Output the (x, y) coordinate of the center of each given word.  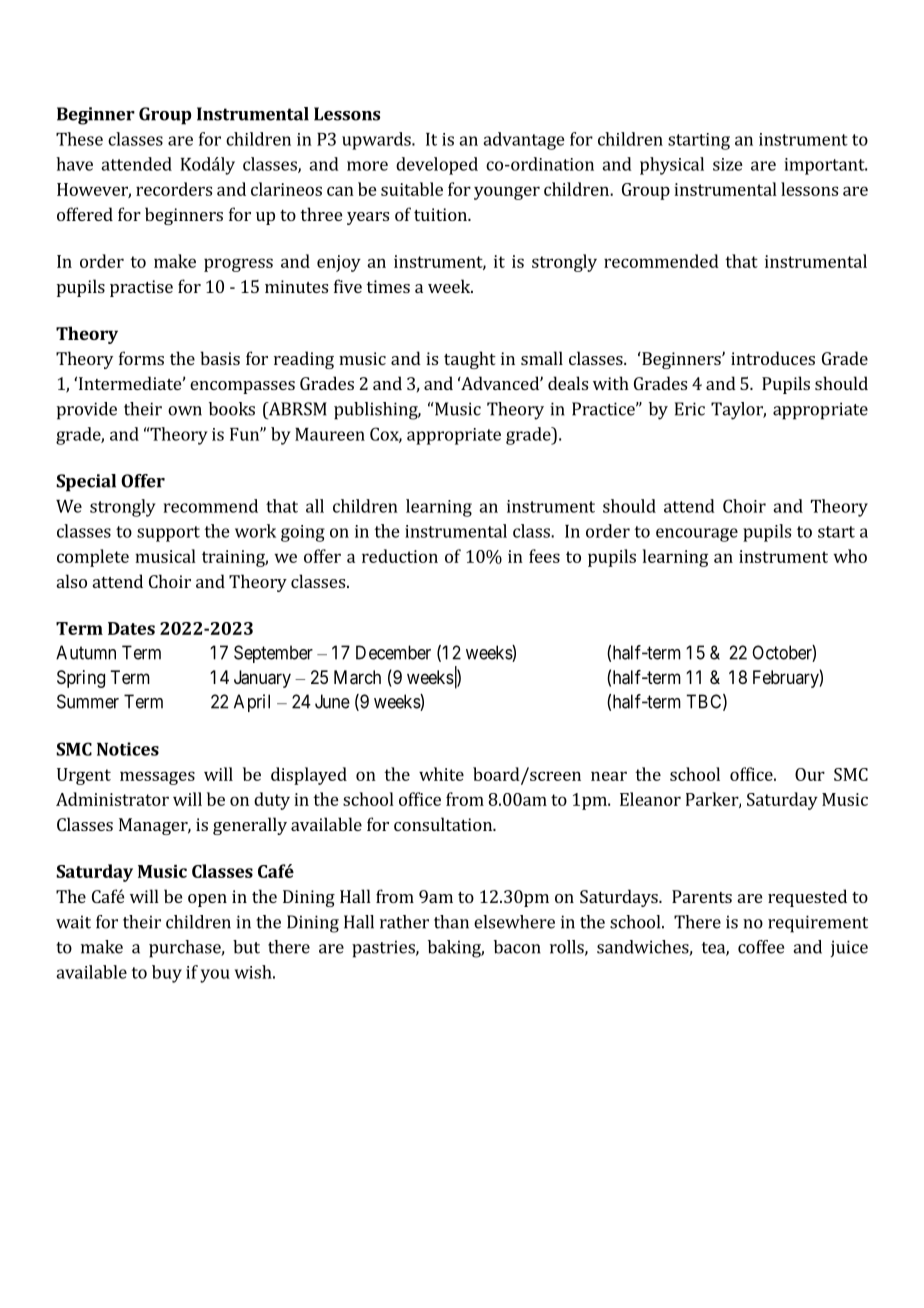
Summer (88, 701)
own (185, 411)
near (609, 776)
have (74, 164)
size (728, 164)
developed (437, 166)
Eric (690, 409)
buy (167, 974)
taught (470, 360)
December (393, 652)
